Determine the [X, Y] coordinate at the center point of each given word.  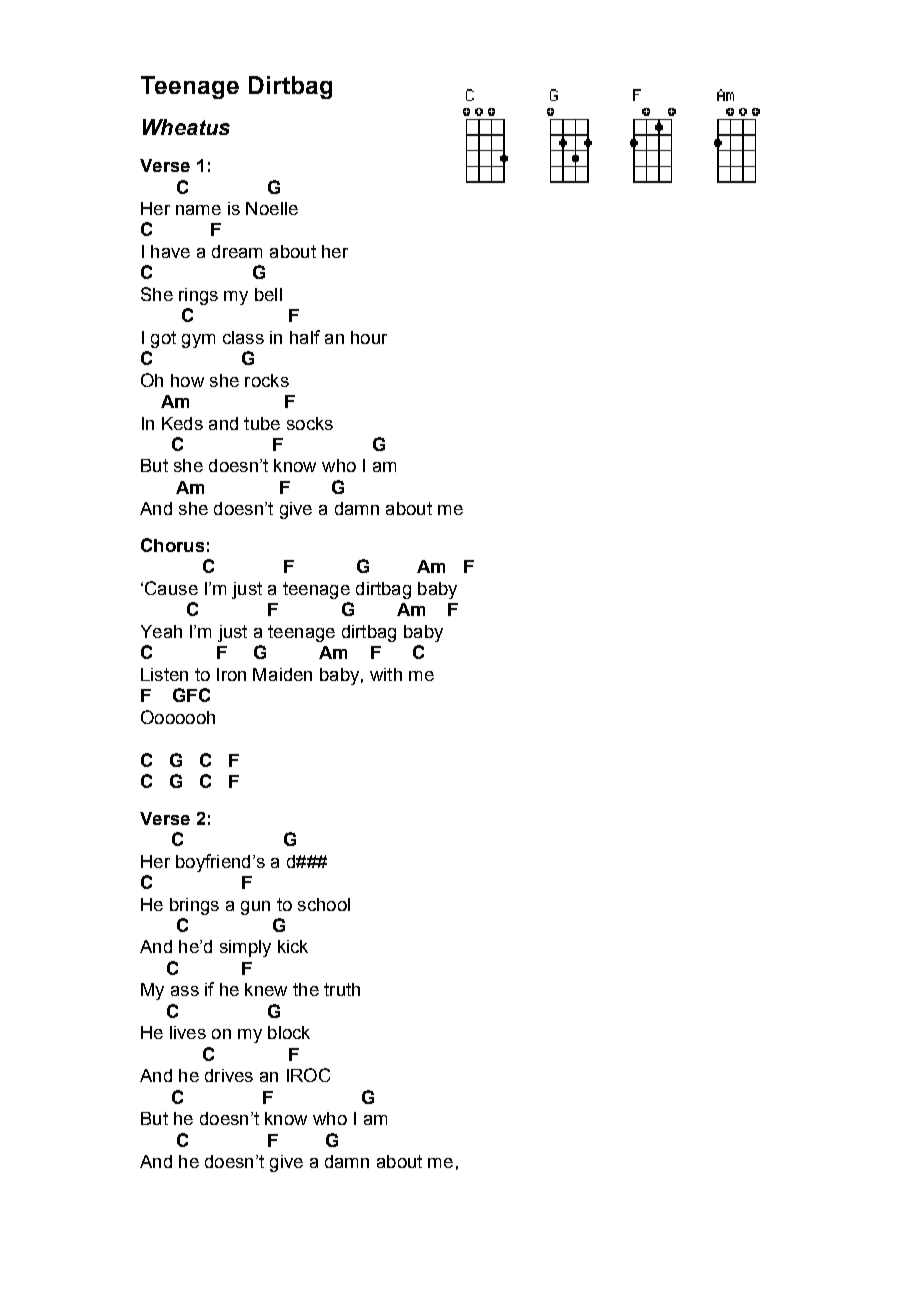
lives [188, 1032]
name [198, 210]
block [289, 1032]
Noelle [272, 208]
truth [342, 989]
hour [369, 337]
